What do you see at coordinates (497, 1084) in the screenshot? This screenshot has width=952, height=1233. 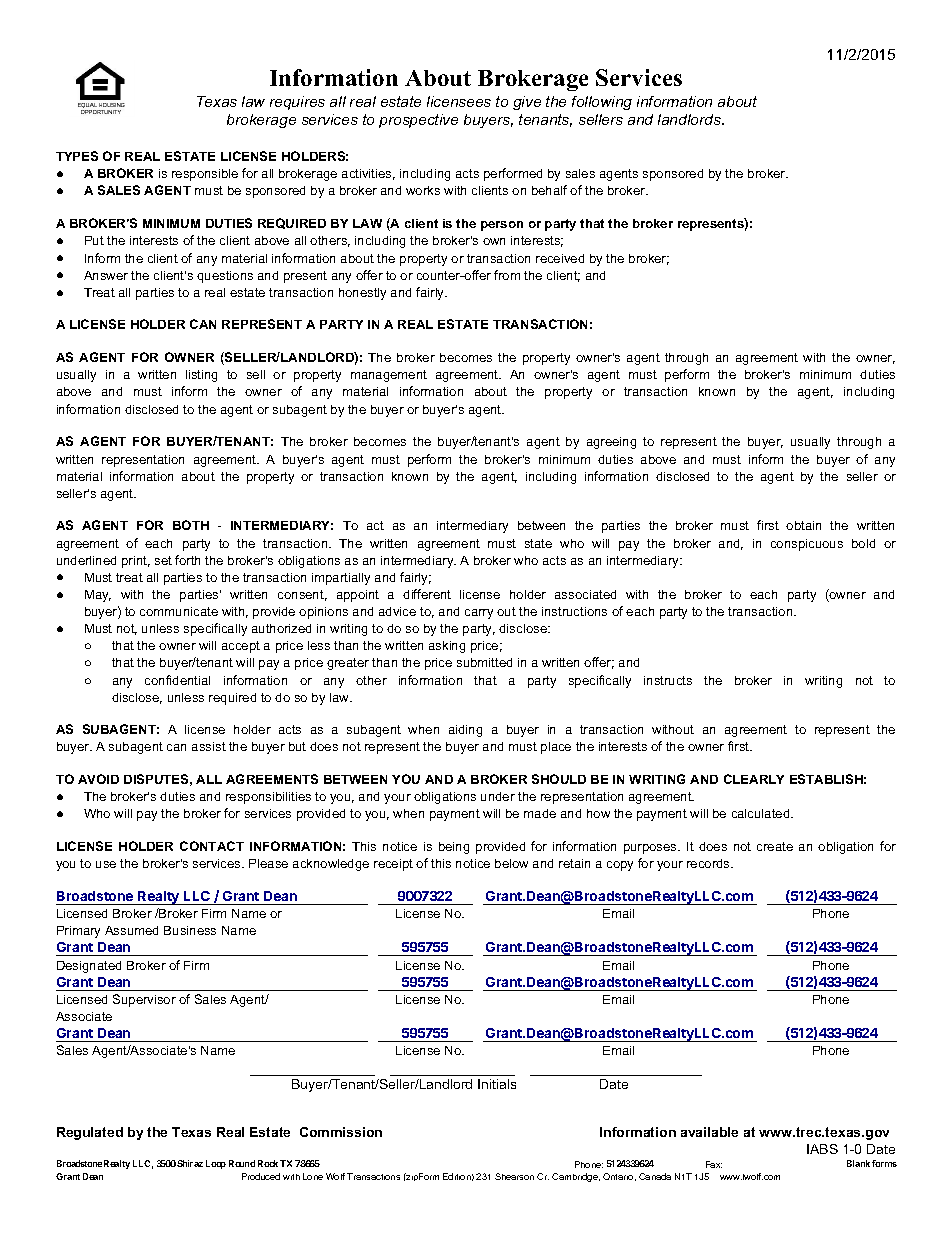 I see `Initials` at bounding box center [497, 1084].
